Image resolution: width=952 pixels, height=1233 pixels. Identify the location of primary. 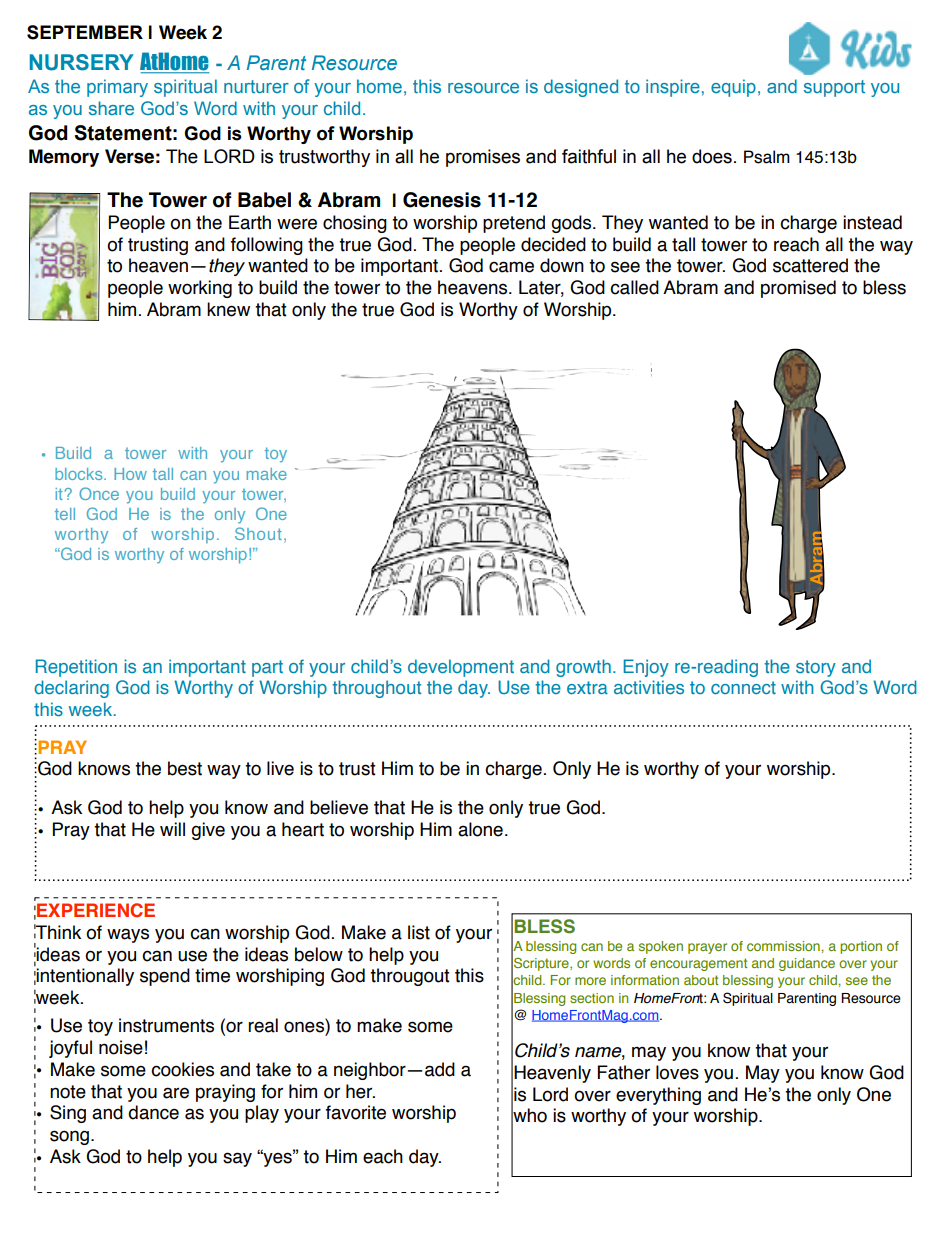
(117, 88).
